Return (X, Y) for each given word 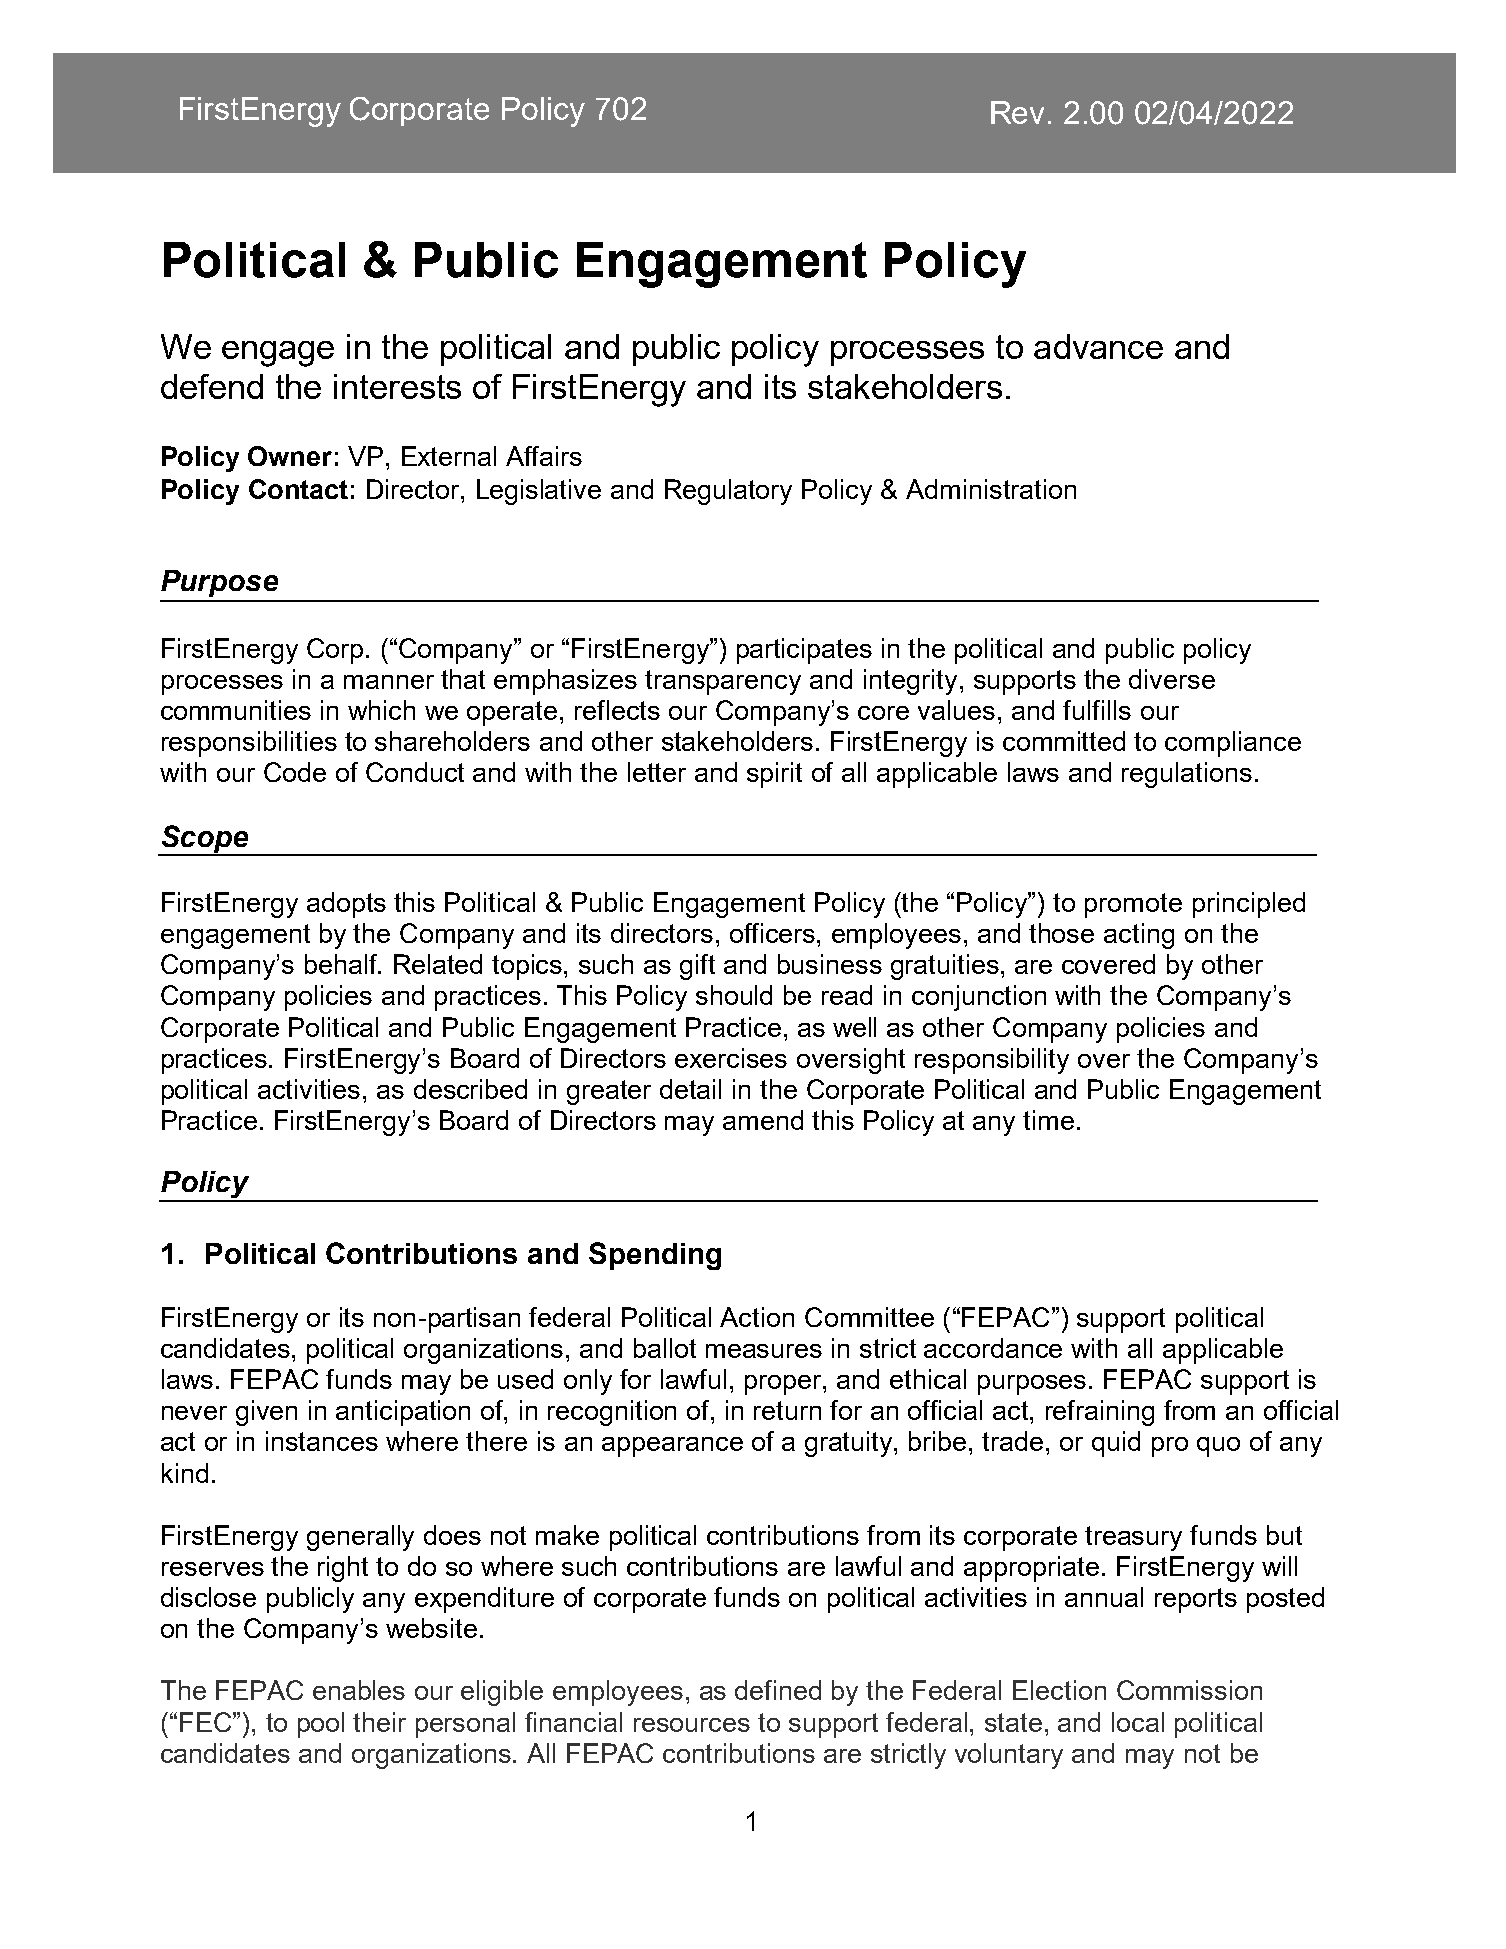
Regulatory (728, 492)
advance (1098, 346)
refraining (1100, 1413)
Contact (298, 489)
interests (397, 386)
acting (1139, 936)
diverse (1172, 679)
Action (757, 1317)
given (266, 1413)
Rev (1017, 112)
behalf (342, 964)
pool (321, 1725)
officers (774, 933)
